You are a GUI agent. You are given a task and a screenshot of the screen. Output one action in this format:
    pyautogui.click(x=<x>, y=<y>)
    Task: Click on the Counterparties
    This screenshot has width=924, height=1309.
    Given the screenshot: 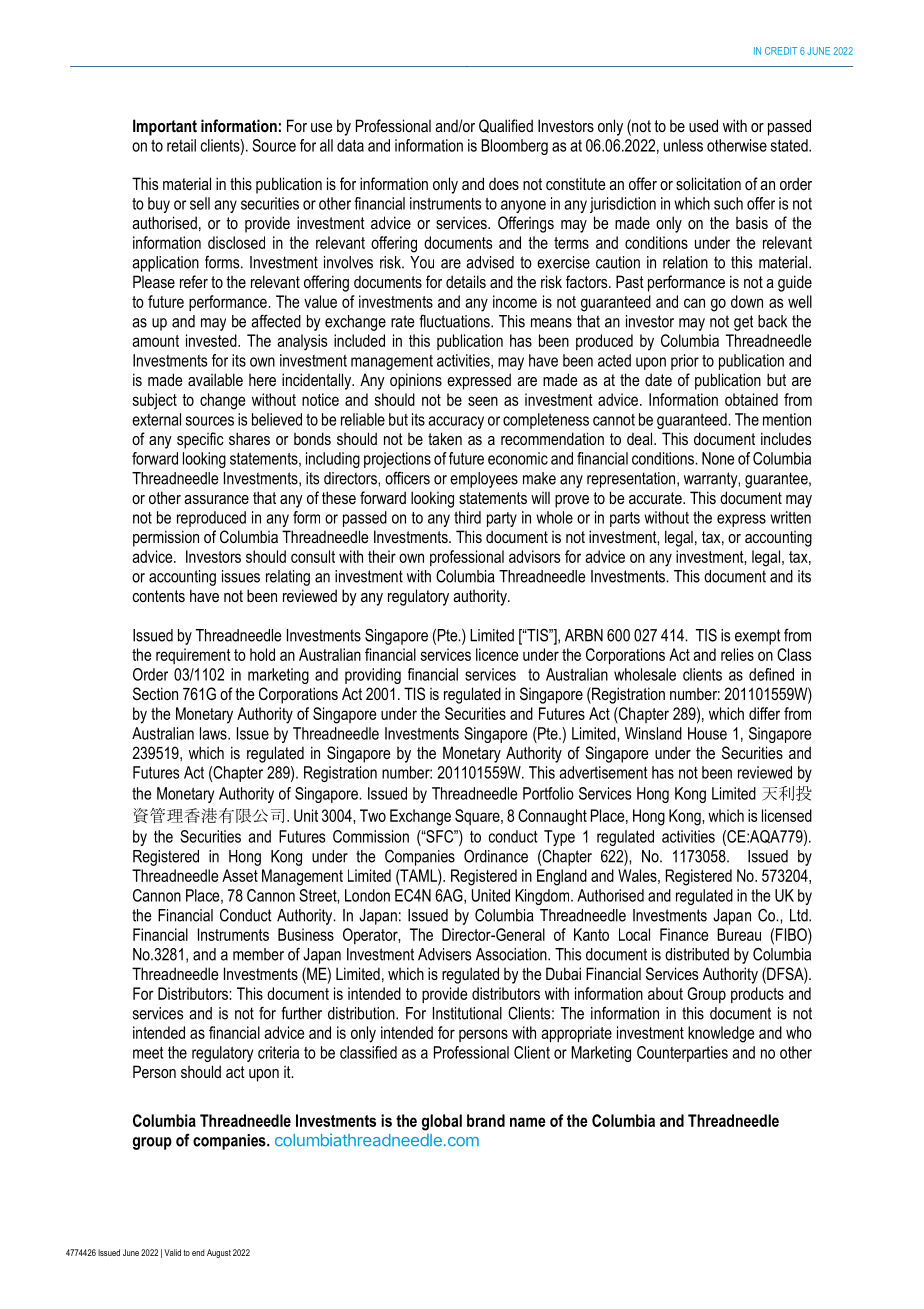 What is the action you would take?
    pyautogui.click(x=682, y=1054)
